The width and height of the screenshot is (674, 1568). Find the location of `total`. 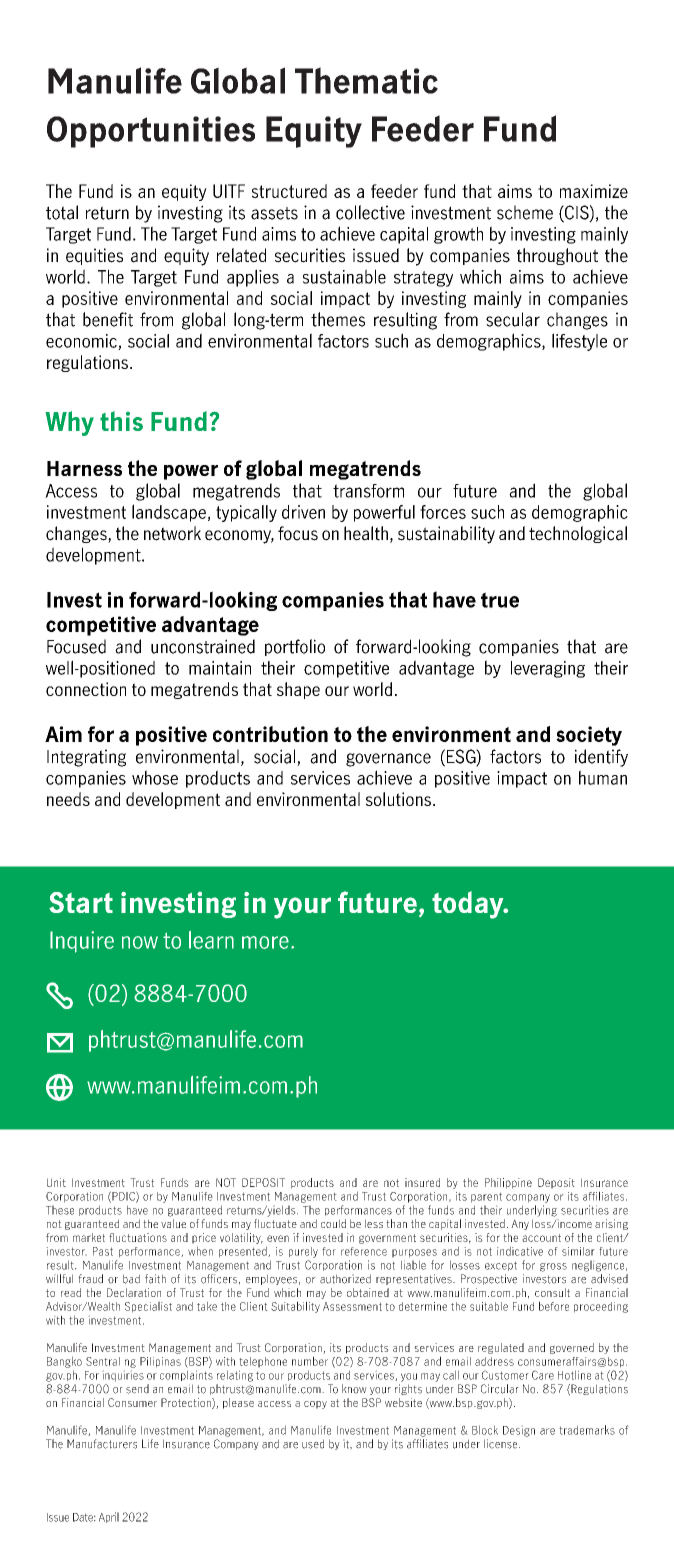

total is located at coordinates (62, 212).
